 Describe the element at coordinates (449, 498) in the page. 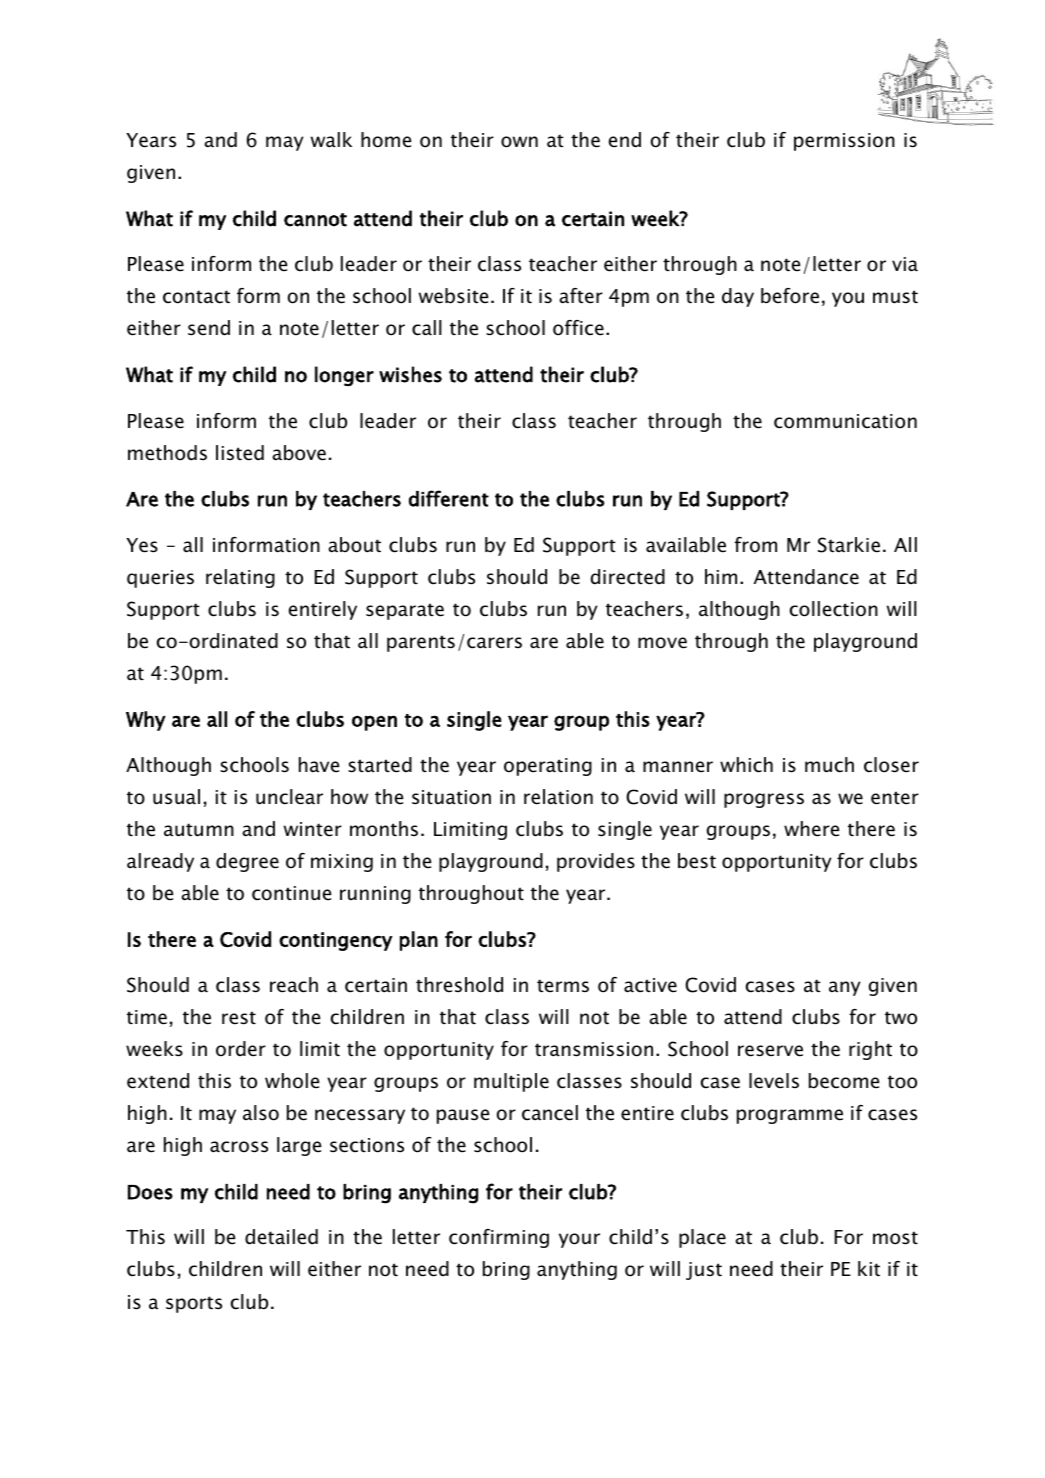

I see `different` at that location.
